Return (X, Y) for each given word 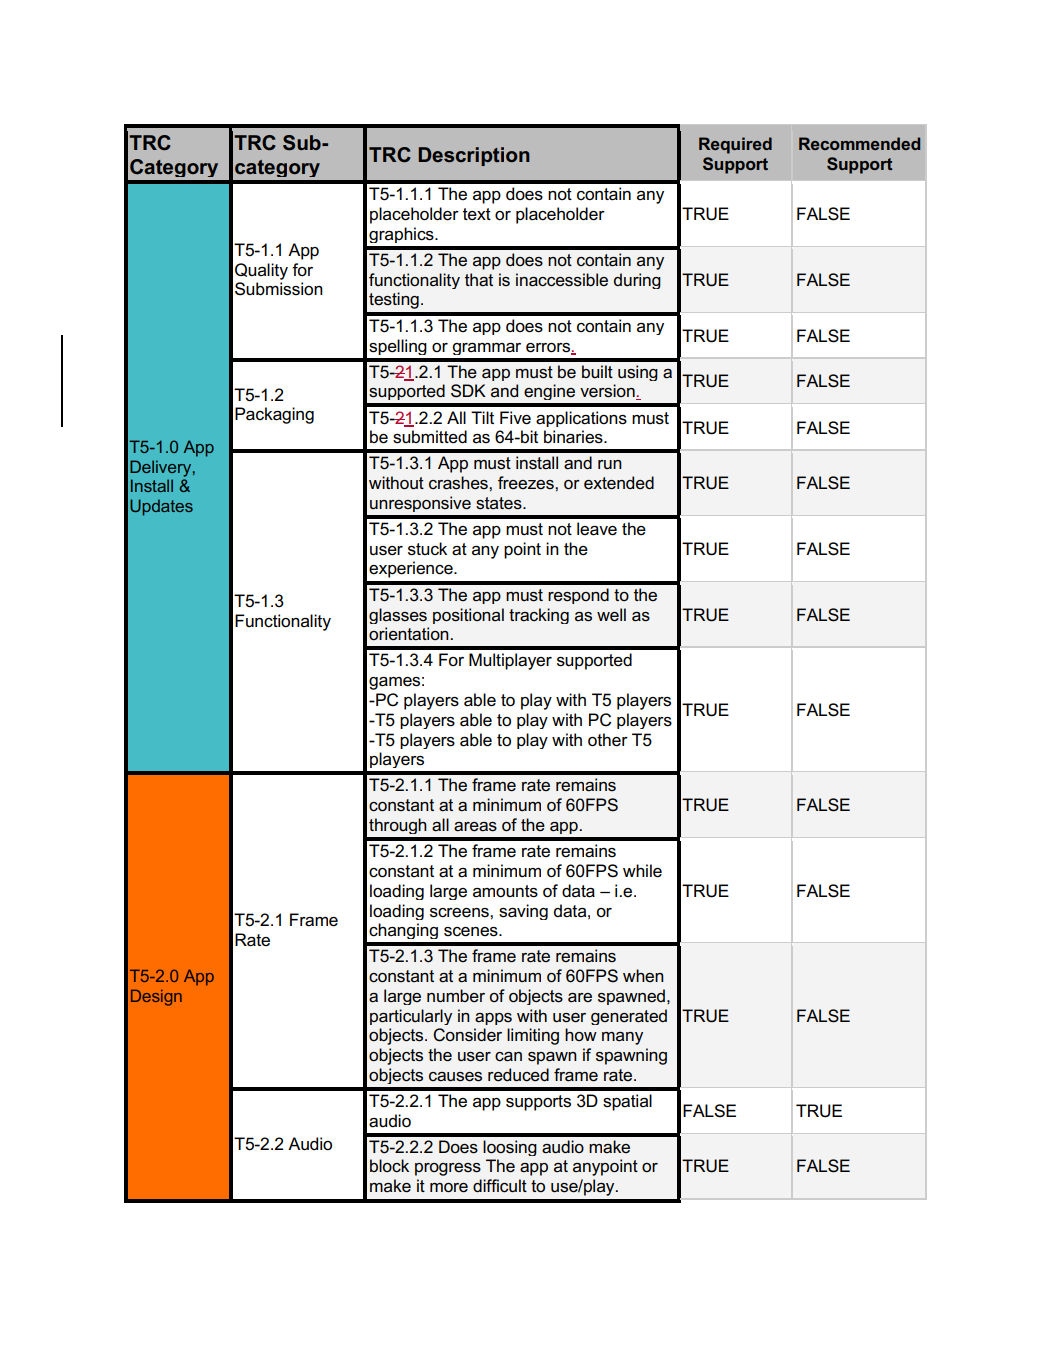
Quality (261, 271)
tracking (539, 616)
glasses (398, 616)
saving (523, 912)
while (642, 871)
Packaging (274, 415)
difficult (500, 1186)
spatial (627, 1102)
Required (735, 145)
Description (474, 156)
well (611, 615)
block (389, 1165)
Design (156, 997)
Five (515, 418)
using (638, 373)
